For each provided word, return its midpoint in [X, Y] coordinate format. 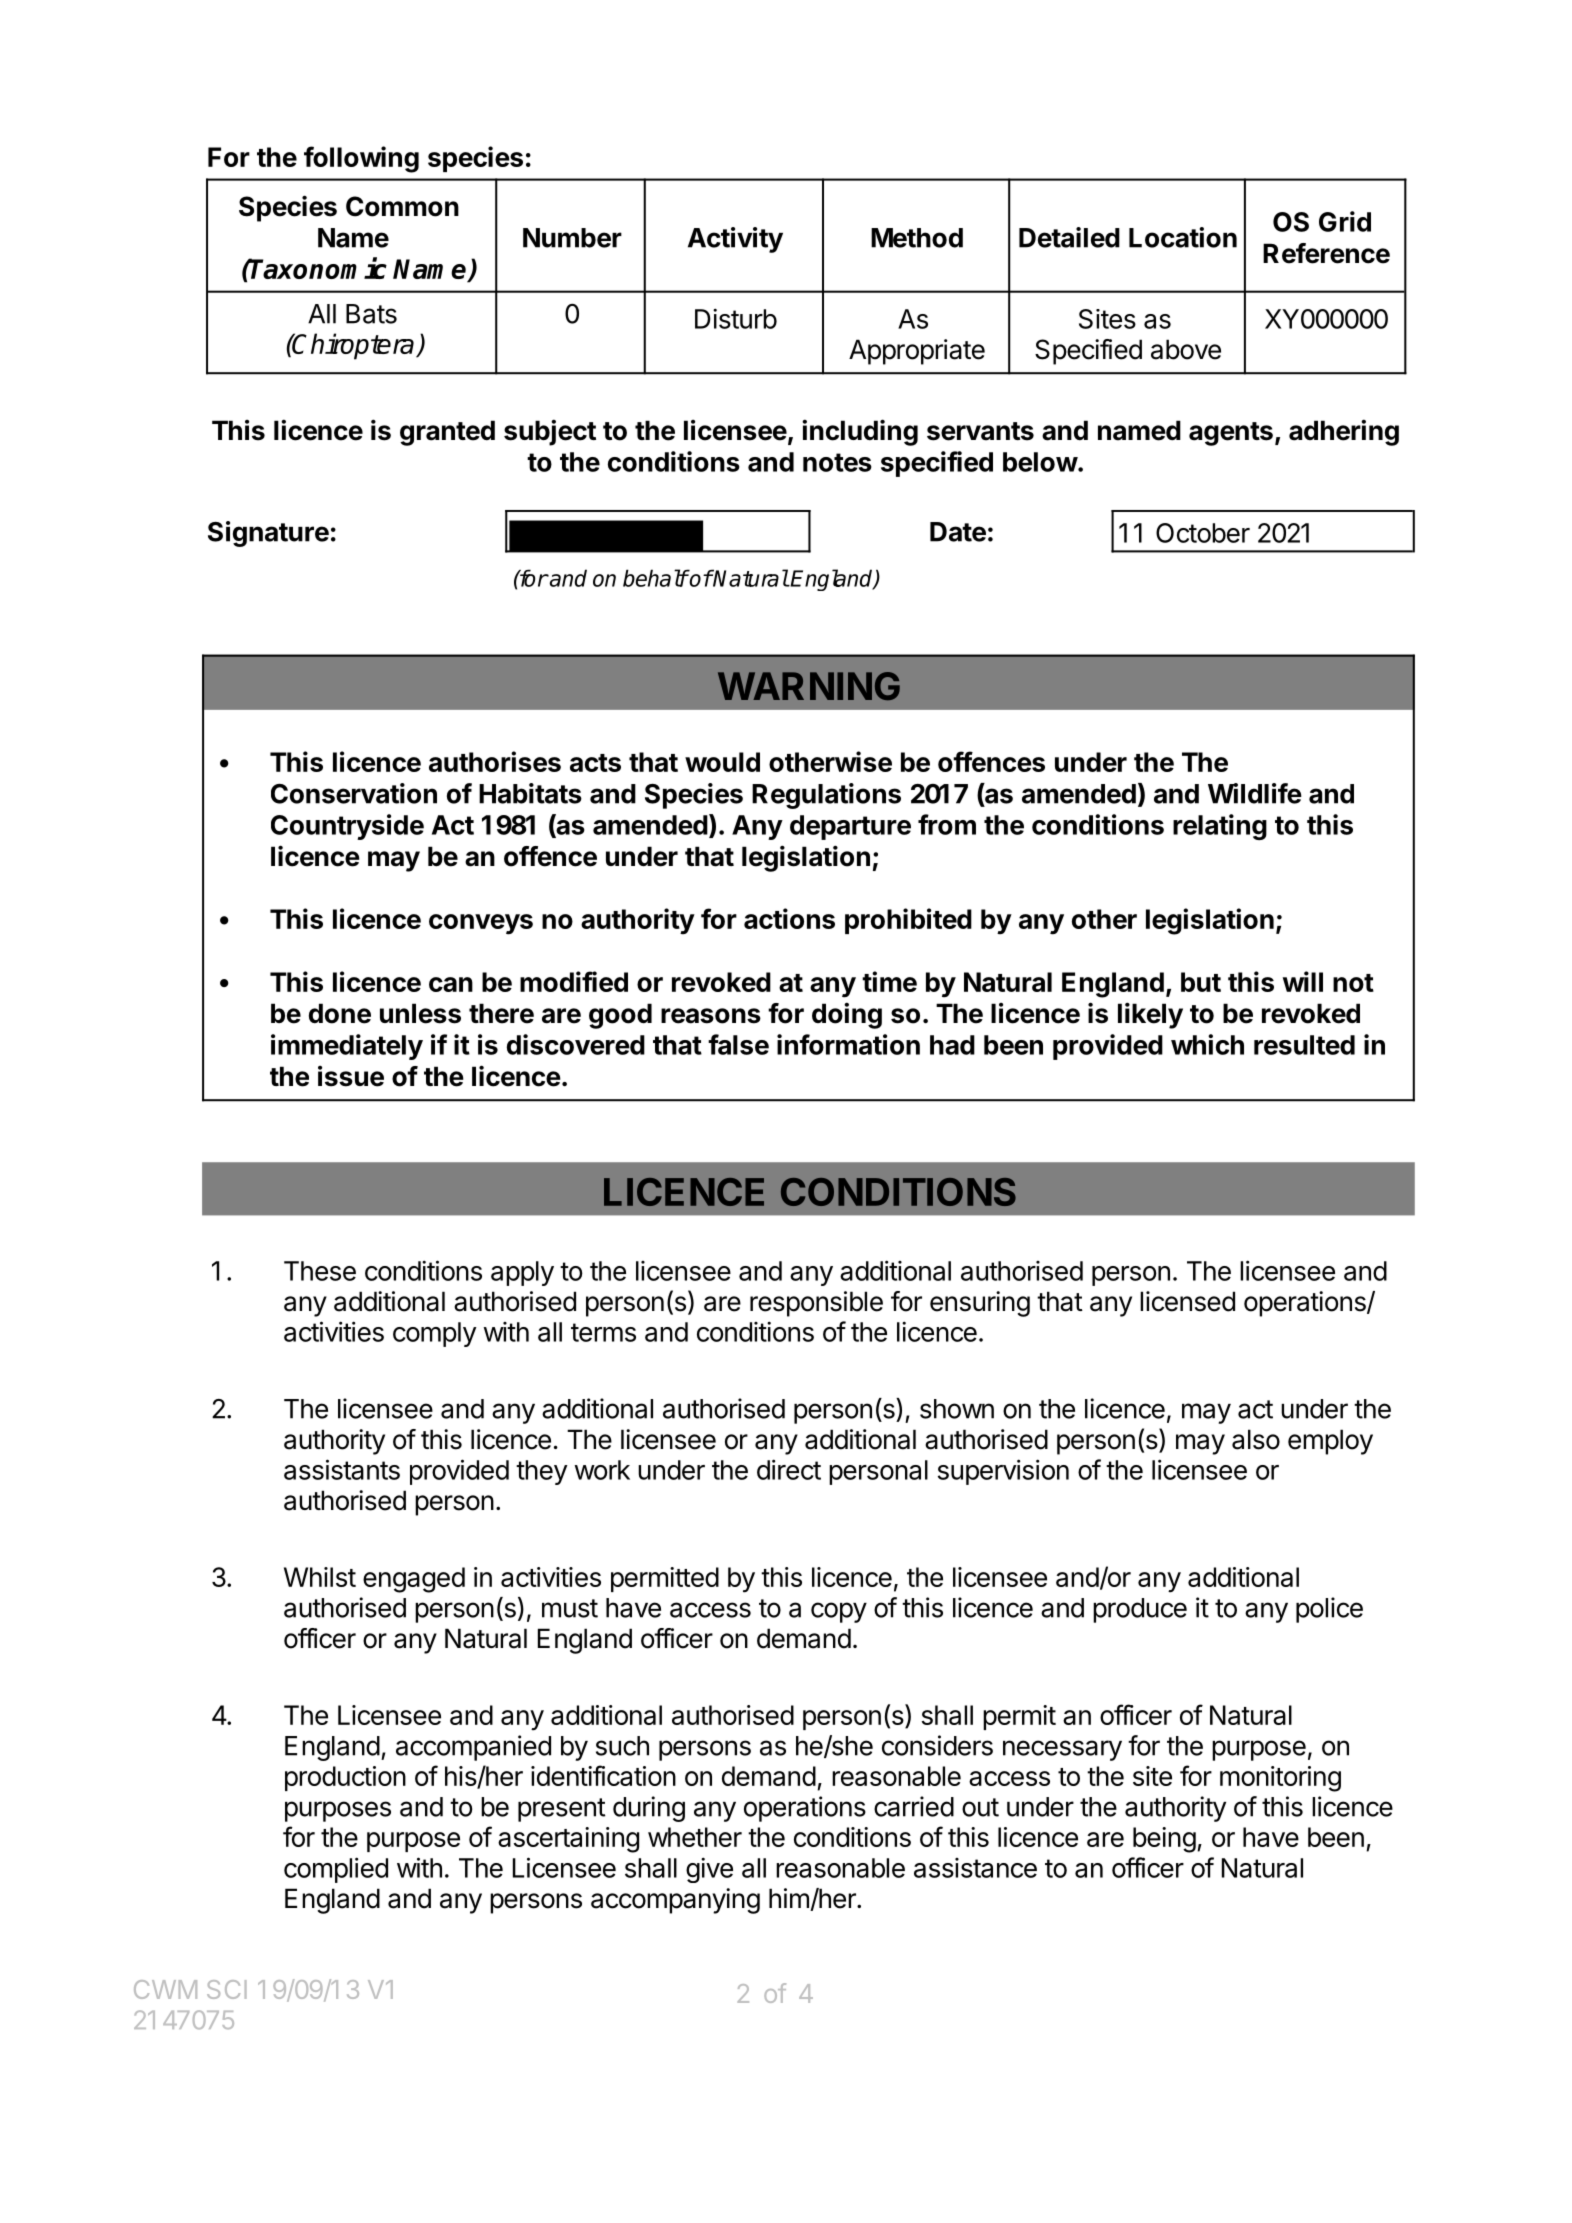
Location [1183, 237]
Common [402, 206]
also [1256, 1439]
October [1203, 533]
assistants [342, 1469]
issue [351, 1076]
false [738, 1044]
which [1207, 1044]
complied [336, 1870]
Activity [735, 240]
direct [789, 1469]
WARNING [809, 686]
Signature [268, 534]
